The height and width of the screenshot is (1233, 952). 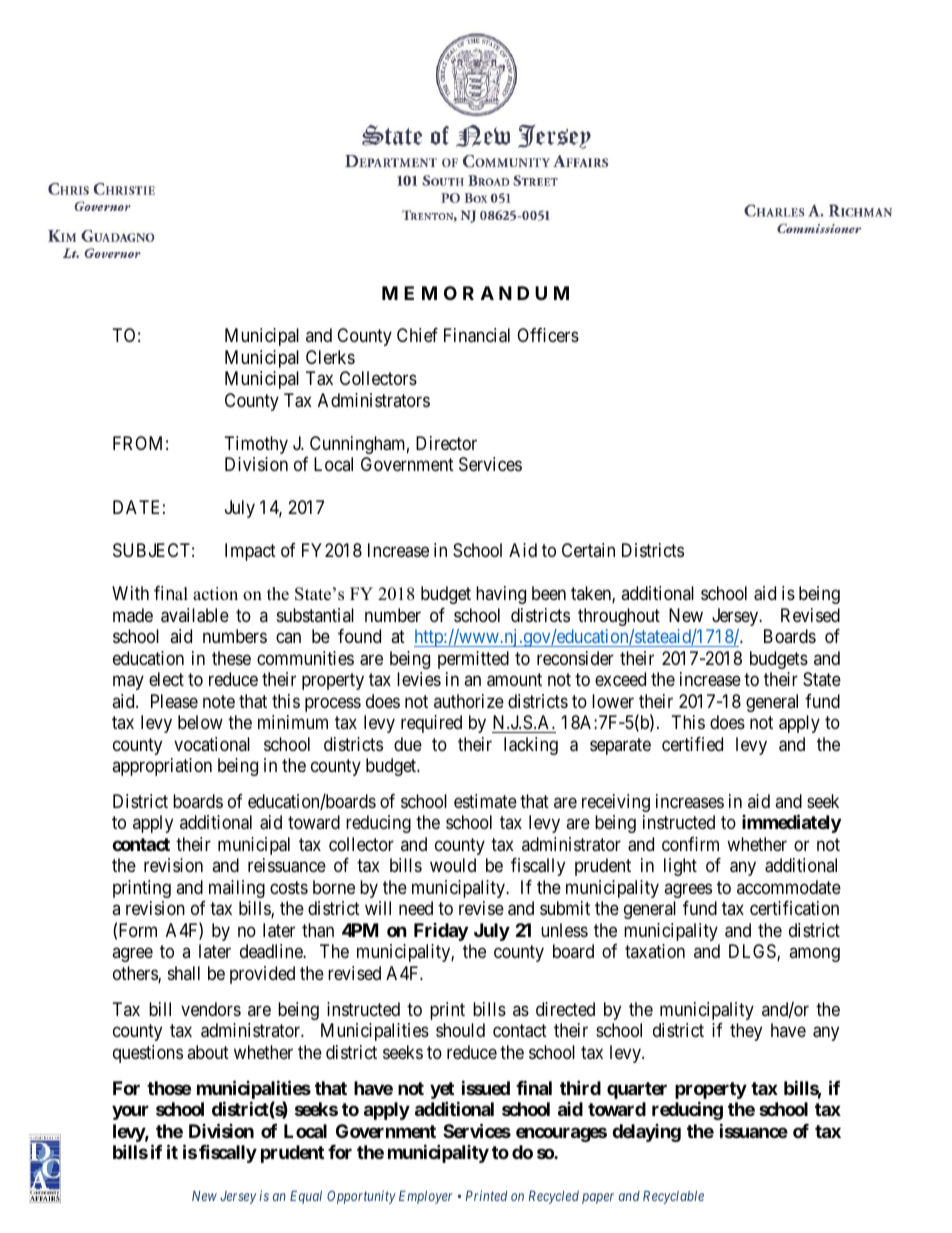 I want to click on having, so click(x=501, y=595).
